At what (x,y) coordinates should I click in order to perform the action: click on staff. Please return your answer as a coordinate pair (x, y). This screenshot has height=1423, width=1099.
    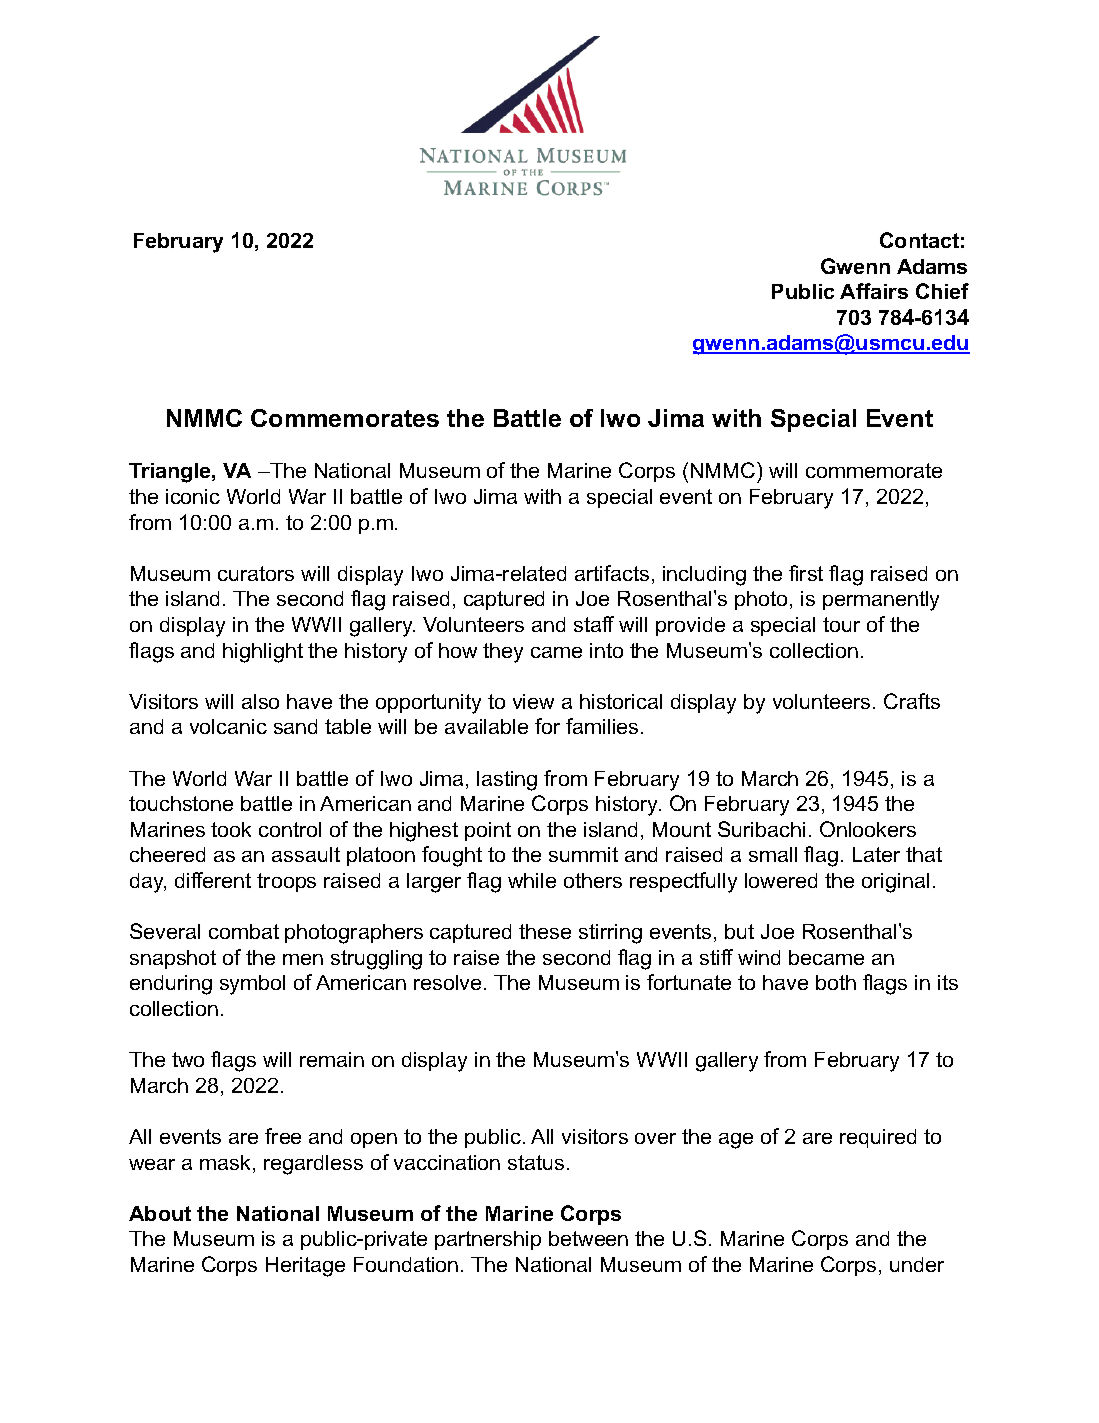
    Looking at the image, I should click on (594, 624).
